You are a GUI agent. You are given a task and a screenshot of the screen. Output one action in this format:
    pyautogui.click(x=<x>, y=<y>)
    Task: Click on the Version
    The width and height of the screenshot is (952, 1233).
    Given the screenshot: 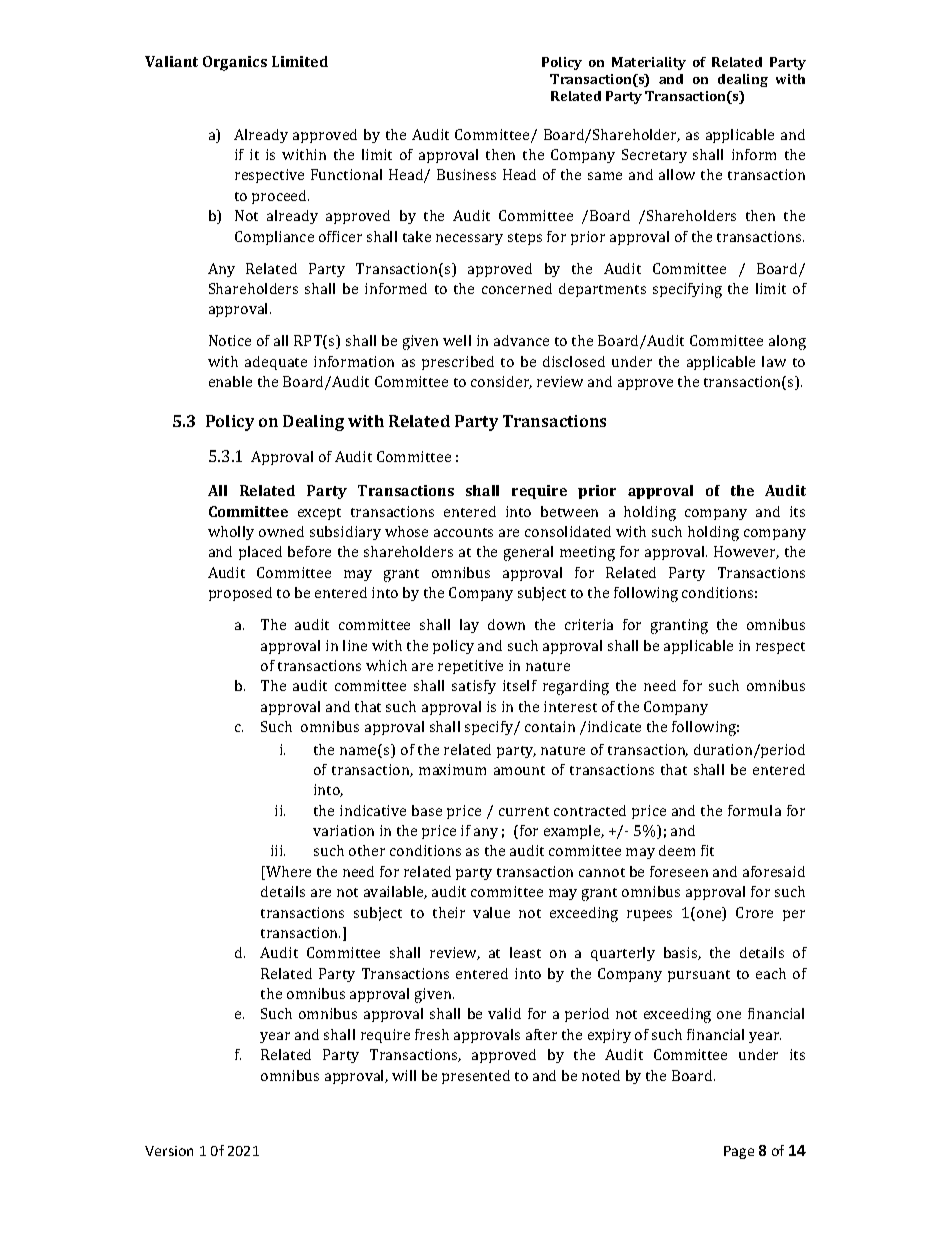 What is the action you would take?
    pyautogui.click(x=169, y=1151)
